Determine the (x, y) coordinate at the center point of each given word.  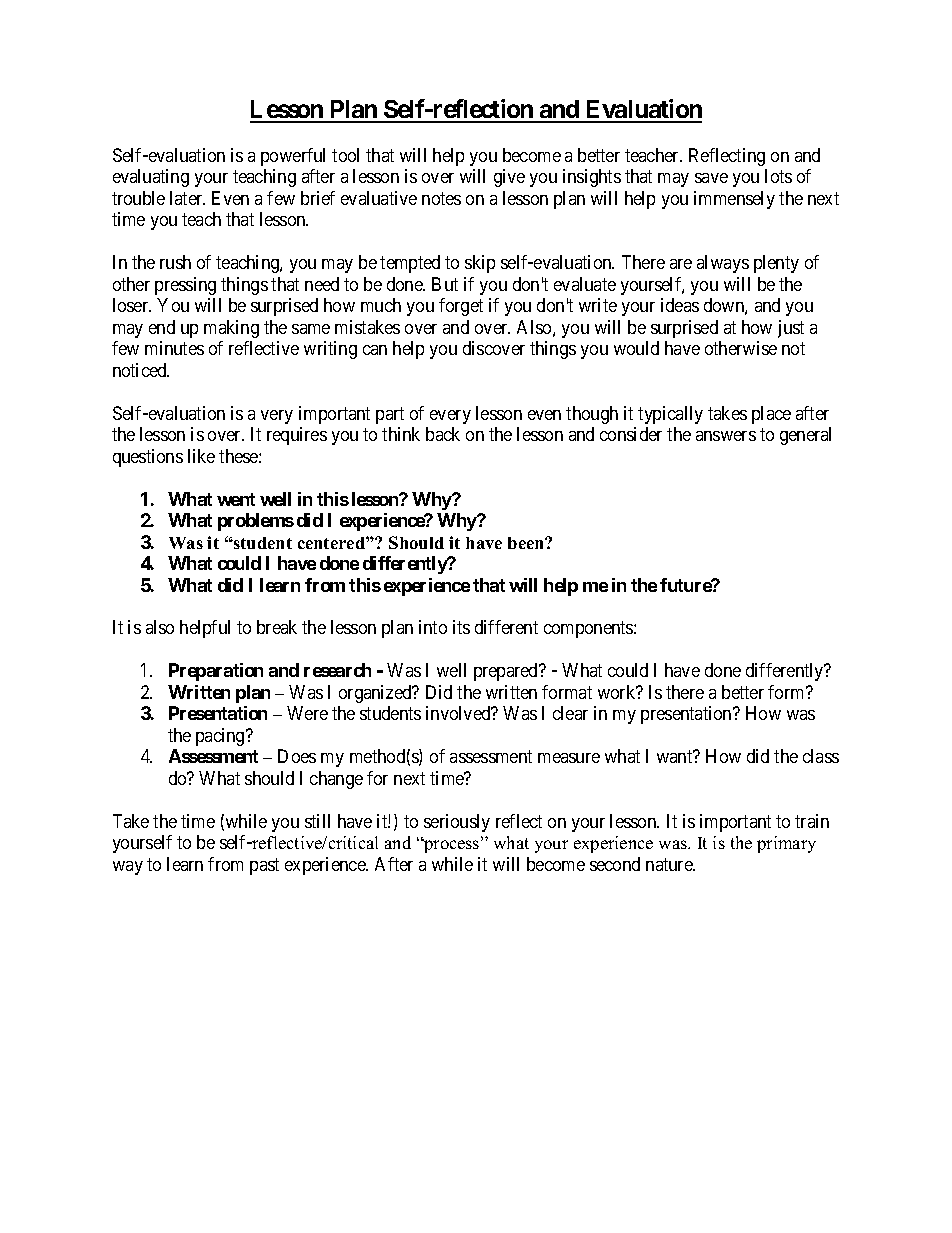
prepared (507, 672)
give (509, 178)
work (618, 692)
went (236, 499)
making (231, 329)
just (791, 329)
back (443, 434)
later (187, 198)
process (452, 846)
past (264, 866)
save (711, 178)
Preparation (216, 672)
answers (726, 436)
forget (461, 307)
